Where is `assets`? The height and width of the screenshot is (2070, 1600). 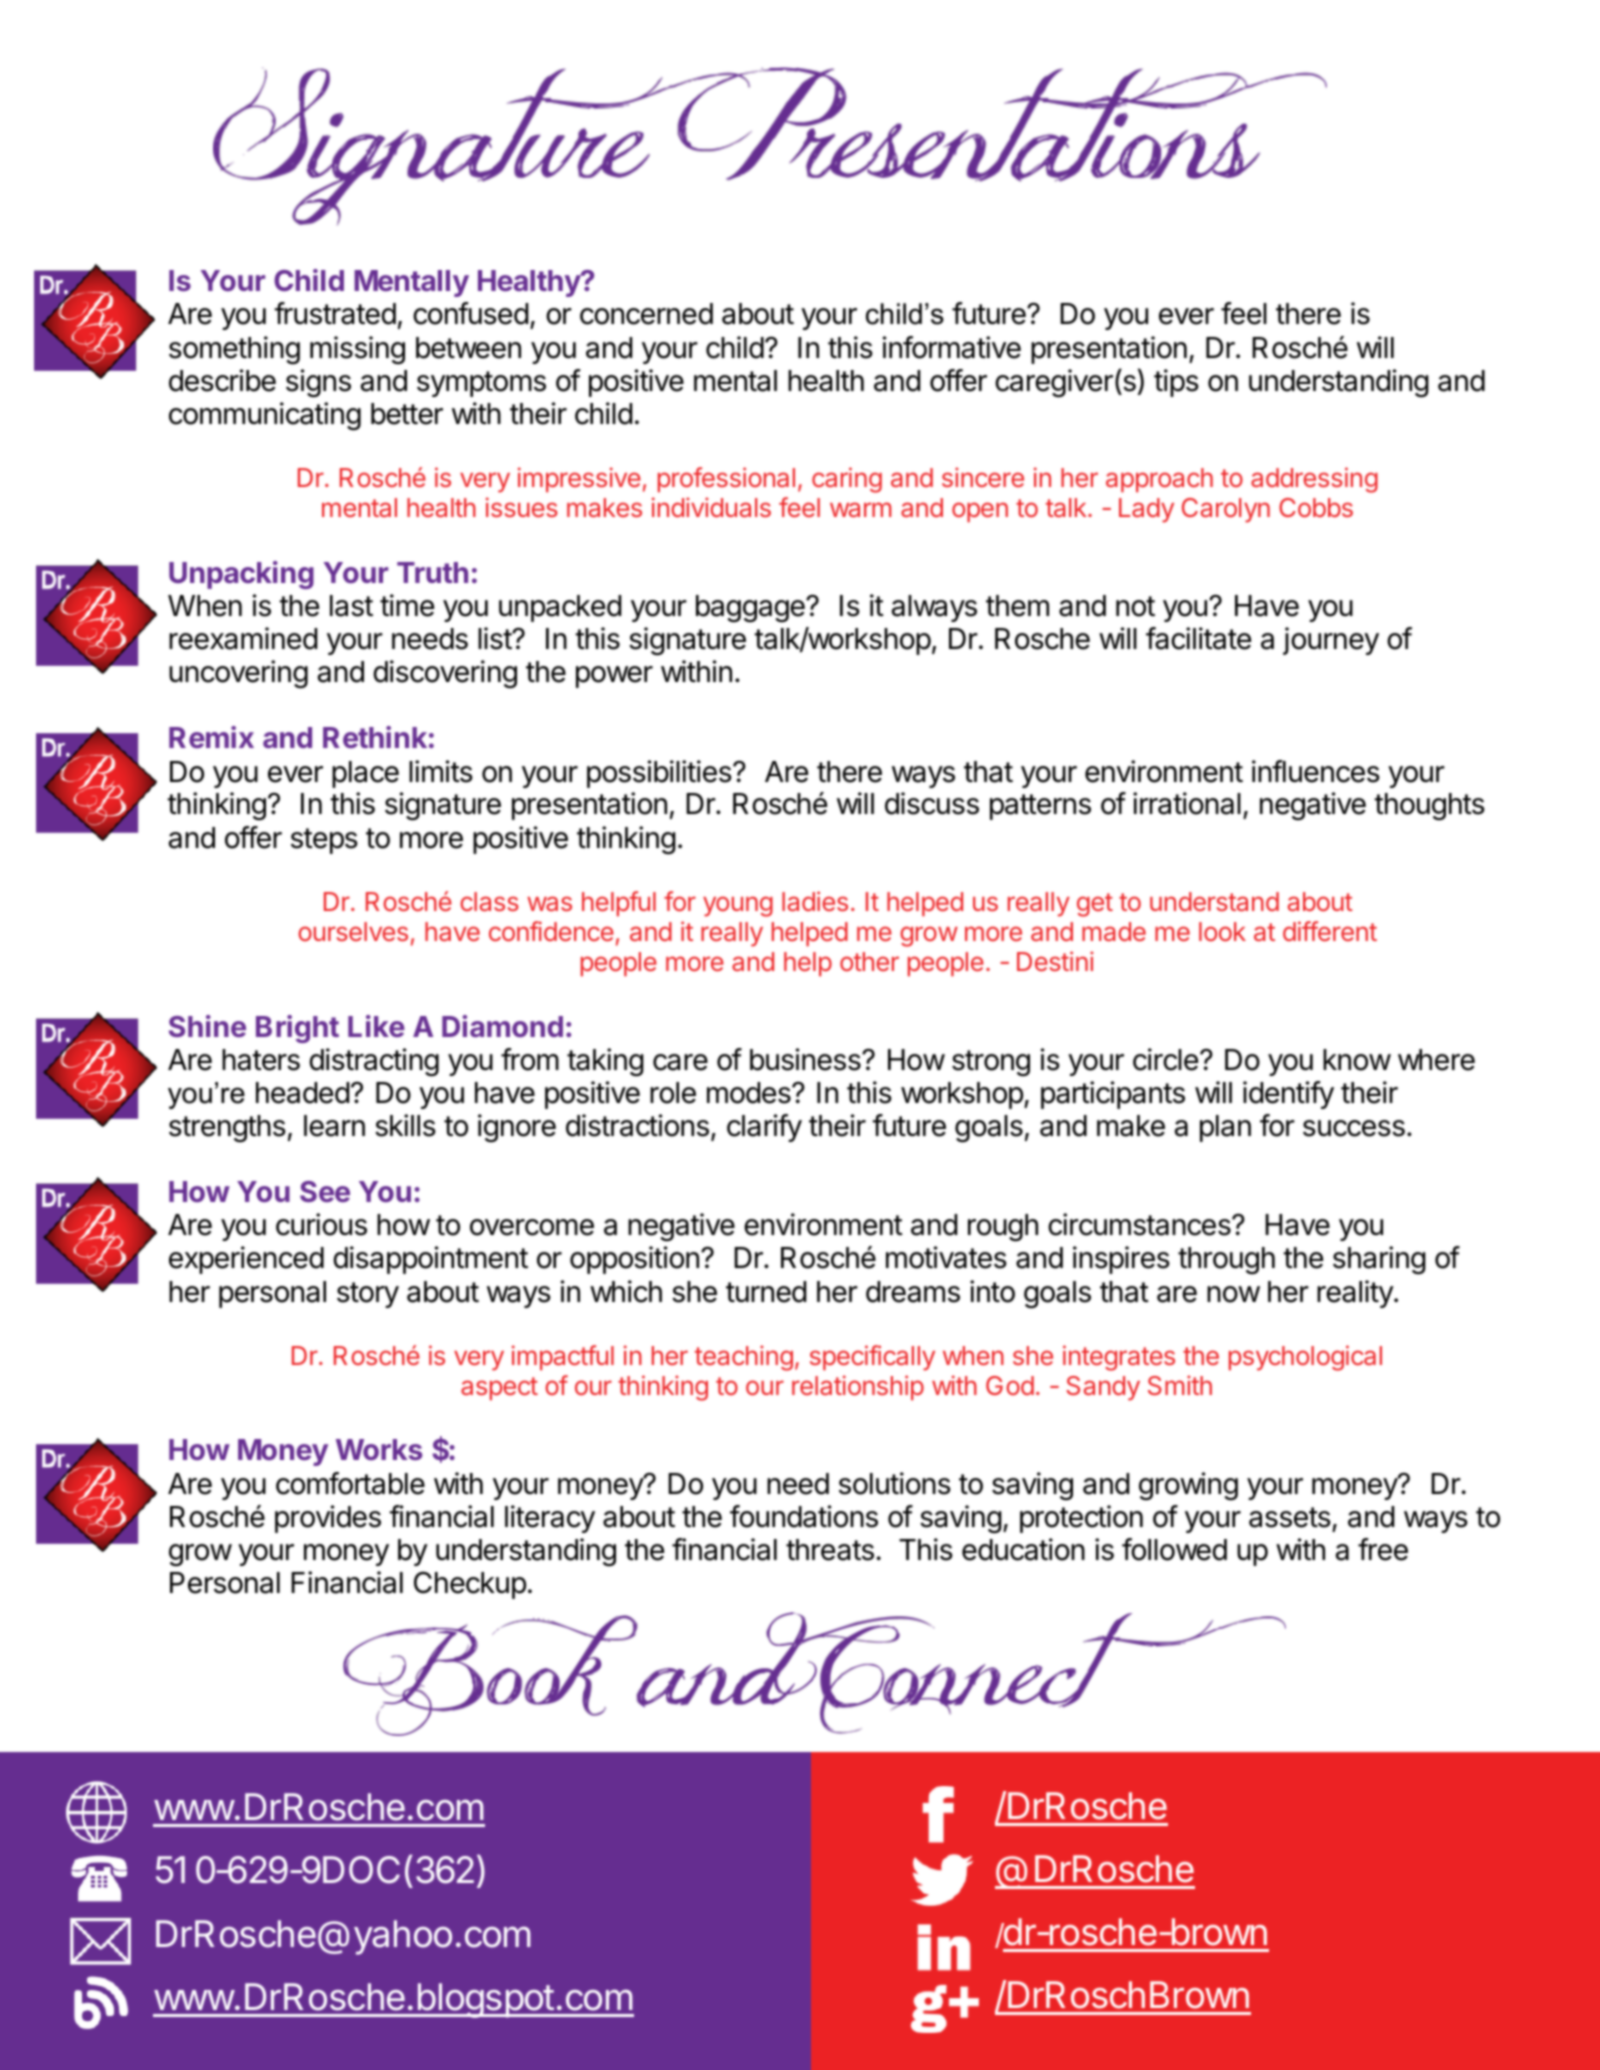 assets is located at coordinates (1290, 1517).
